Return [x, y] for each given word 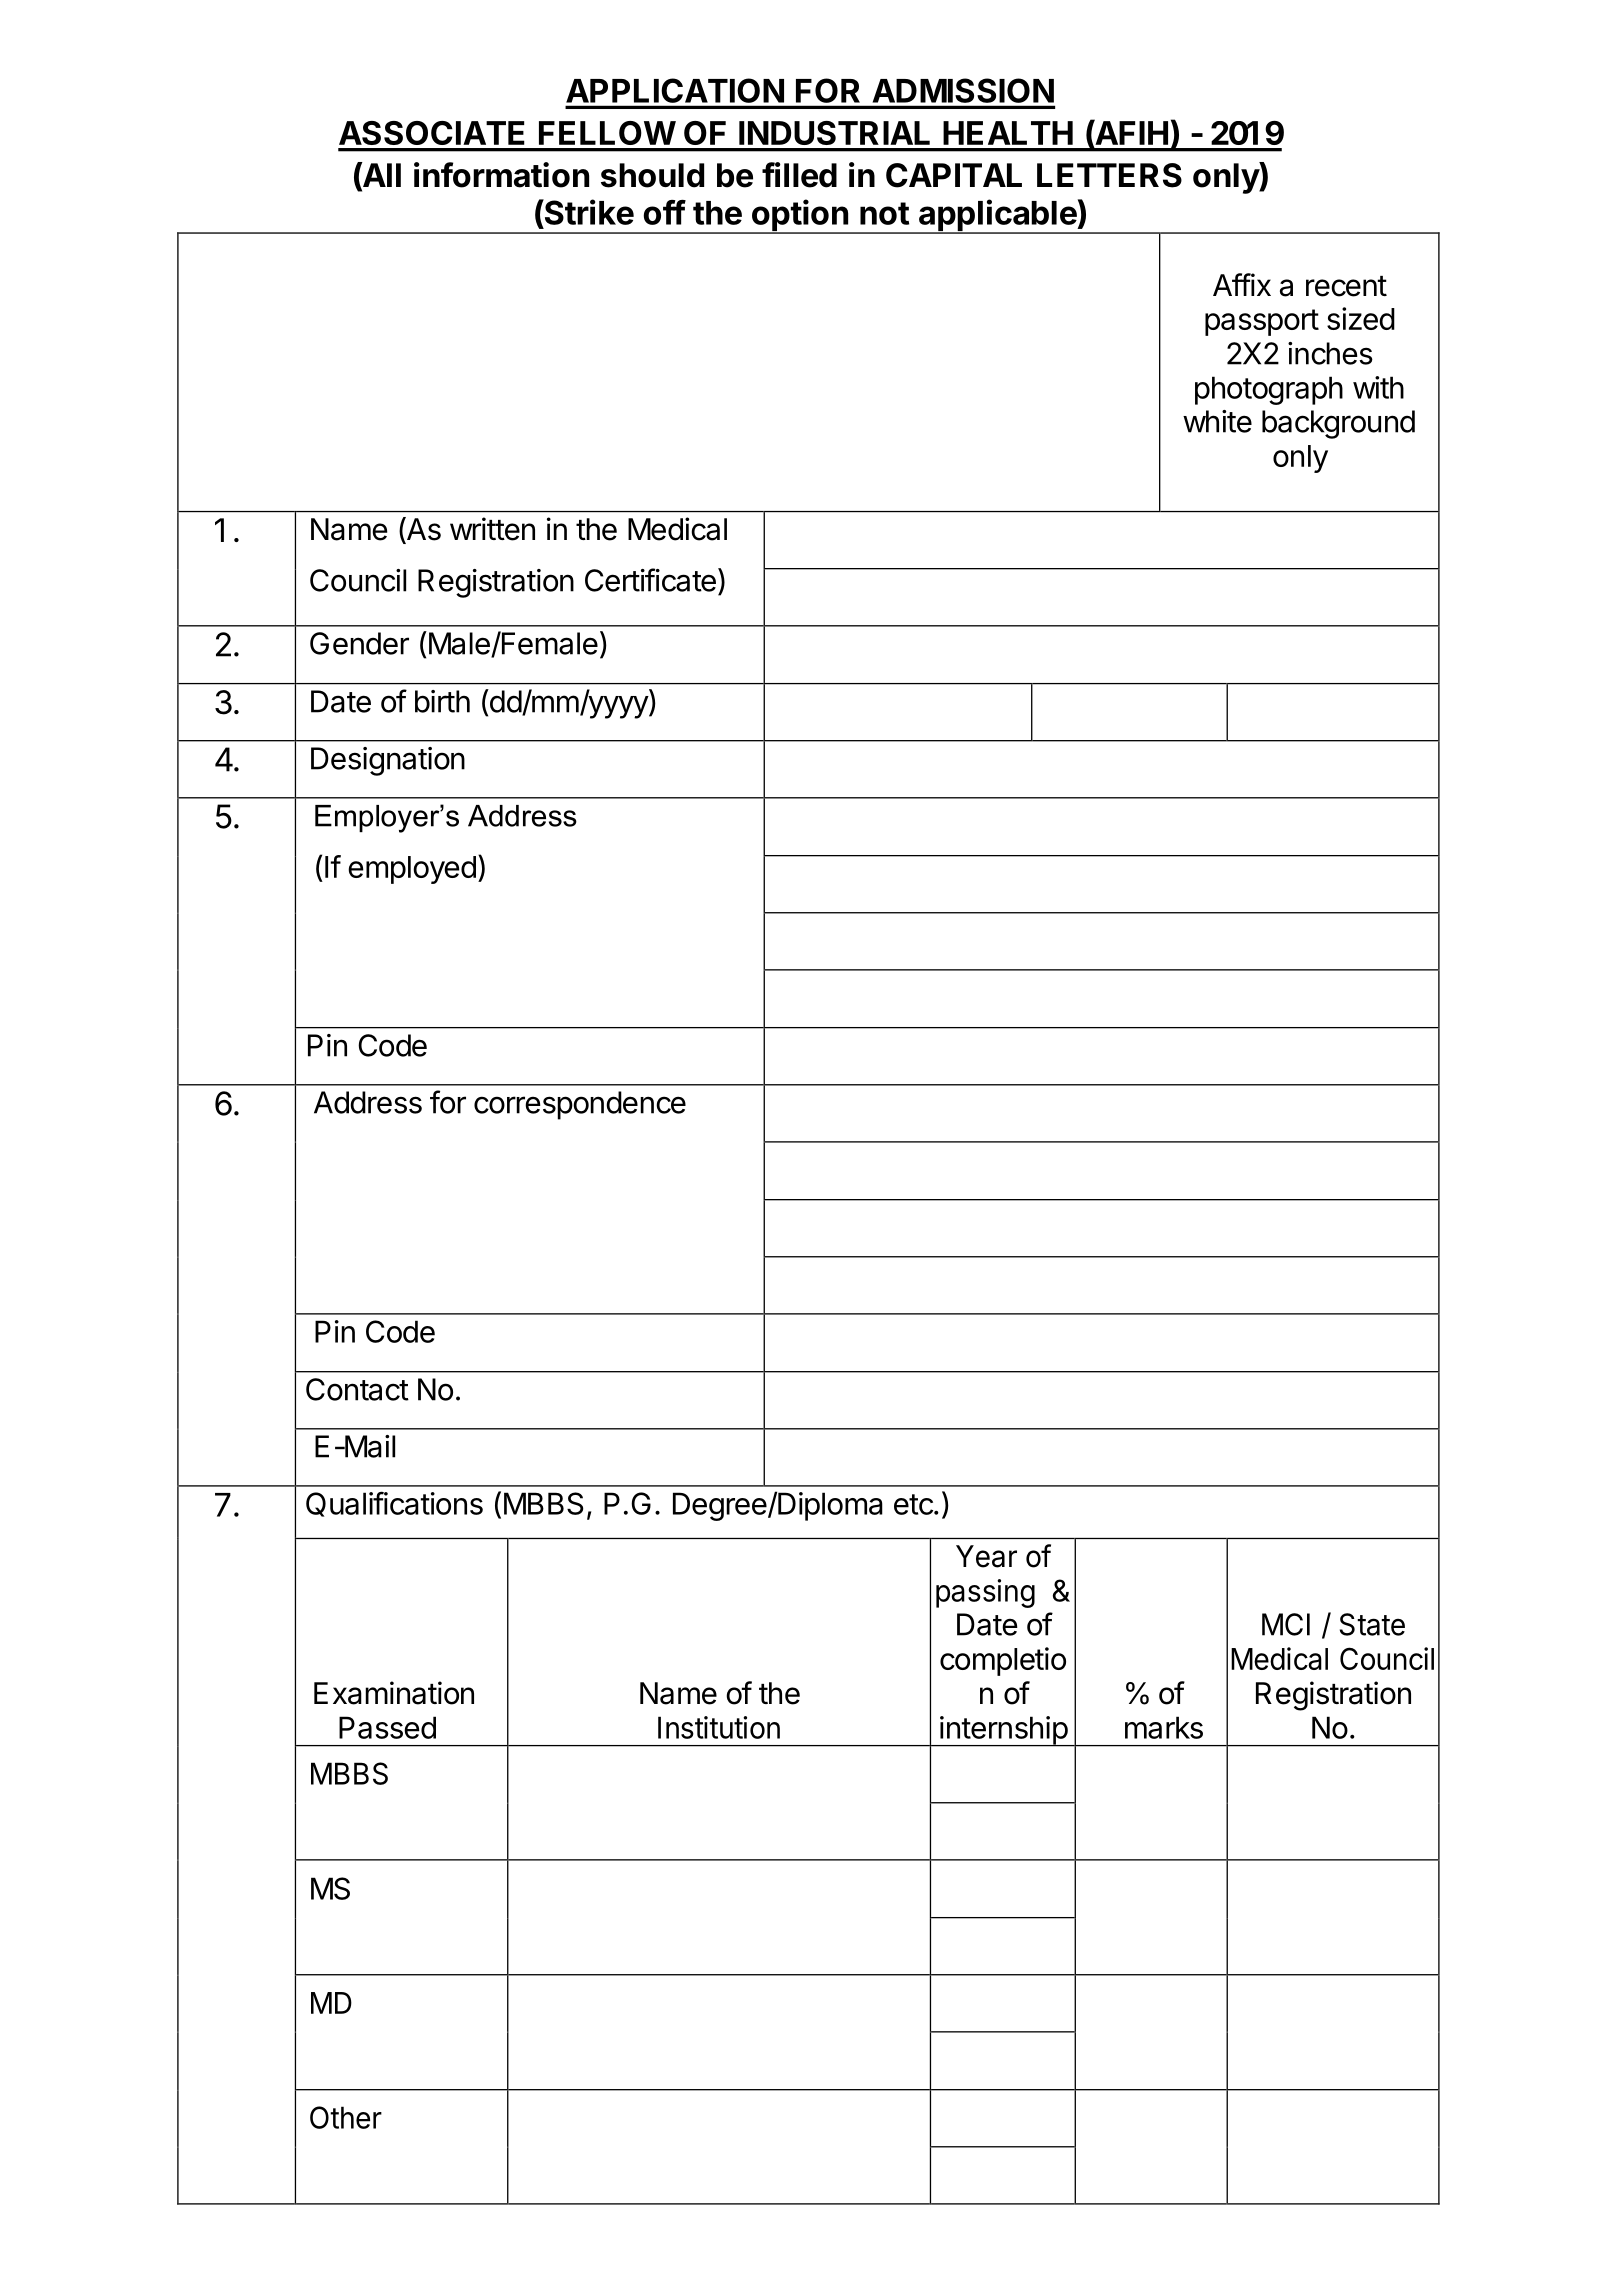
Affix [1242, 284]
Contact [357, 1389]
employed [412, 870]
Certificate [650, 580]
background [1338, 424]
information [501, 175]
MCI [1286, 1624]
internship [1003, 1731]
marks [1164, 1727]
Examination [394, 1693]
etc [914, 1504]
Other [346, 2117]
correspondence [580, 1105]
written [492, 529]
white [1217, 421]
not [884, 213]
